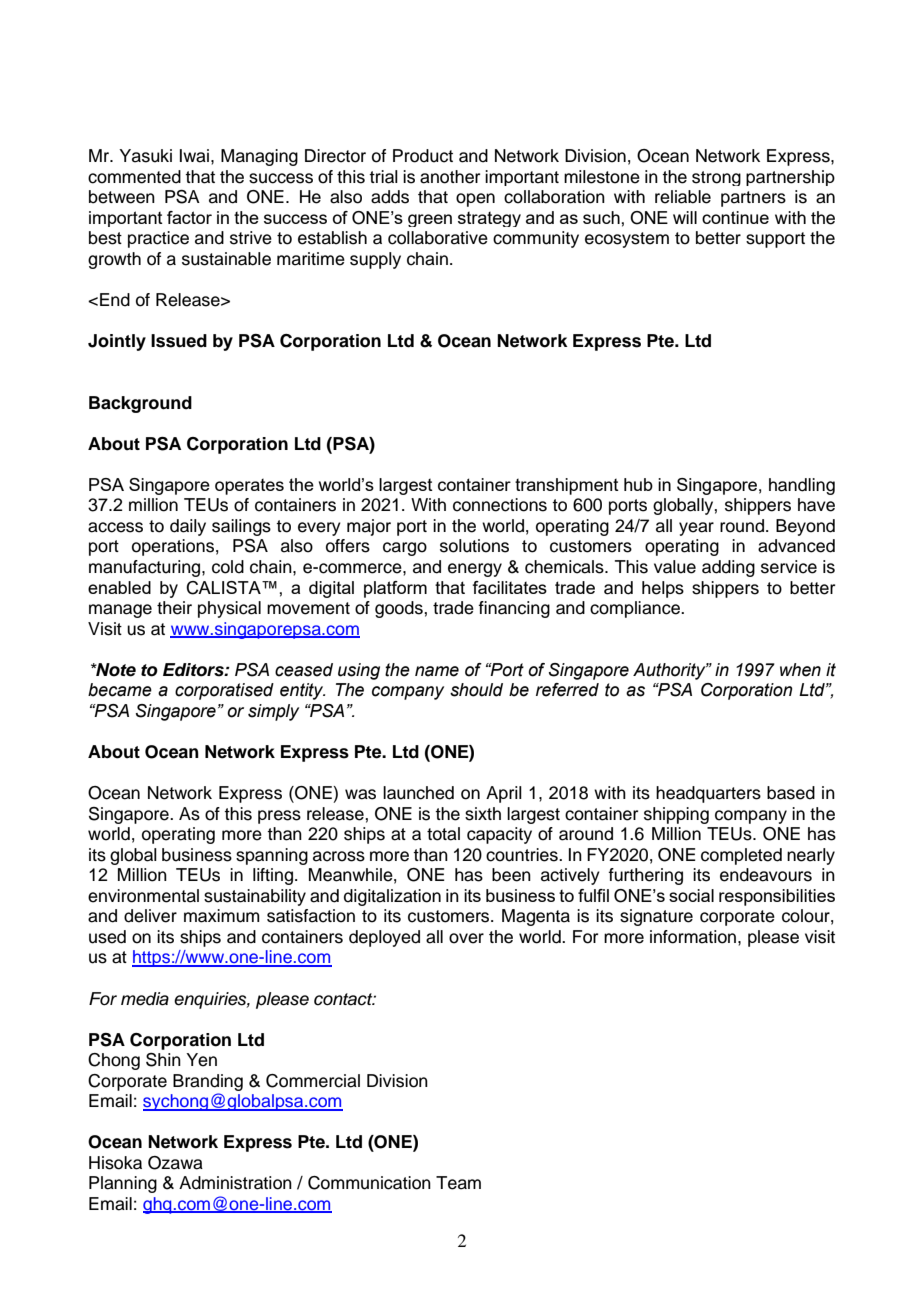 The width and height of the screenshot is (924, 1308). What do you see at coordinates (716, 178) in the screenshot?
I see `strong` at bounding box center [716, 178].
